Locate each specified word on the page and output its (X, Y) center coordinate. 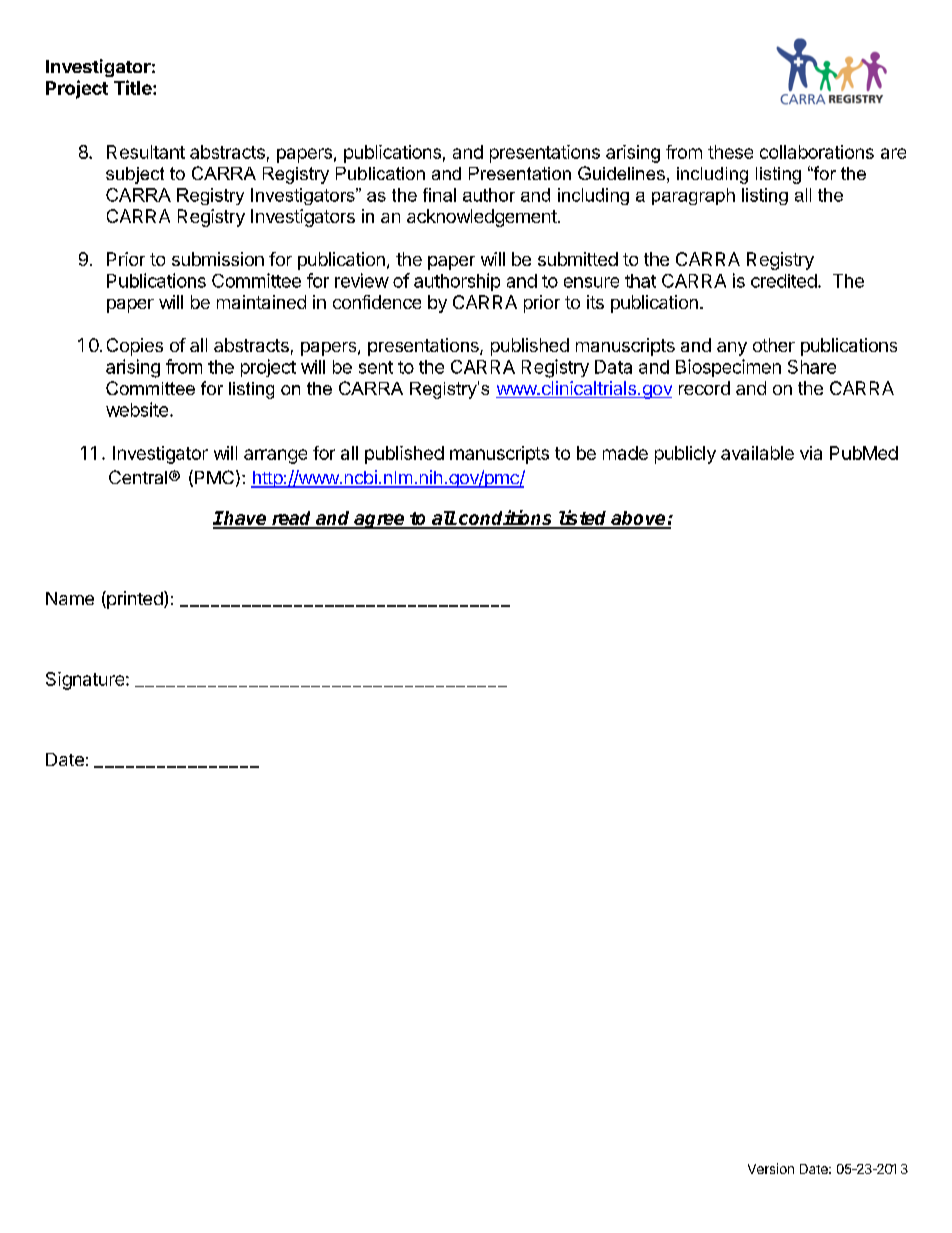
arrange (275, 456)
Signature (86, 681)
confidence (377, 302)
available (757, 453)
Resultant (146, 152)
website (137, 409)
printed (135, 600)
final (439, 195)
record (704, 388)
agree (380, 521)
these (730, 152)
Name (70, 598)
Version (771, 1168)
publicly (685, 455)
